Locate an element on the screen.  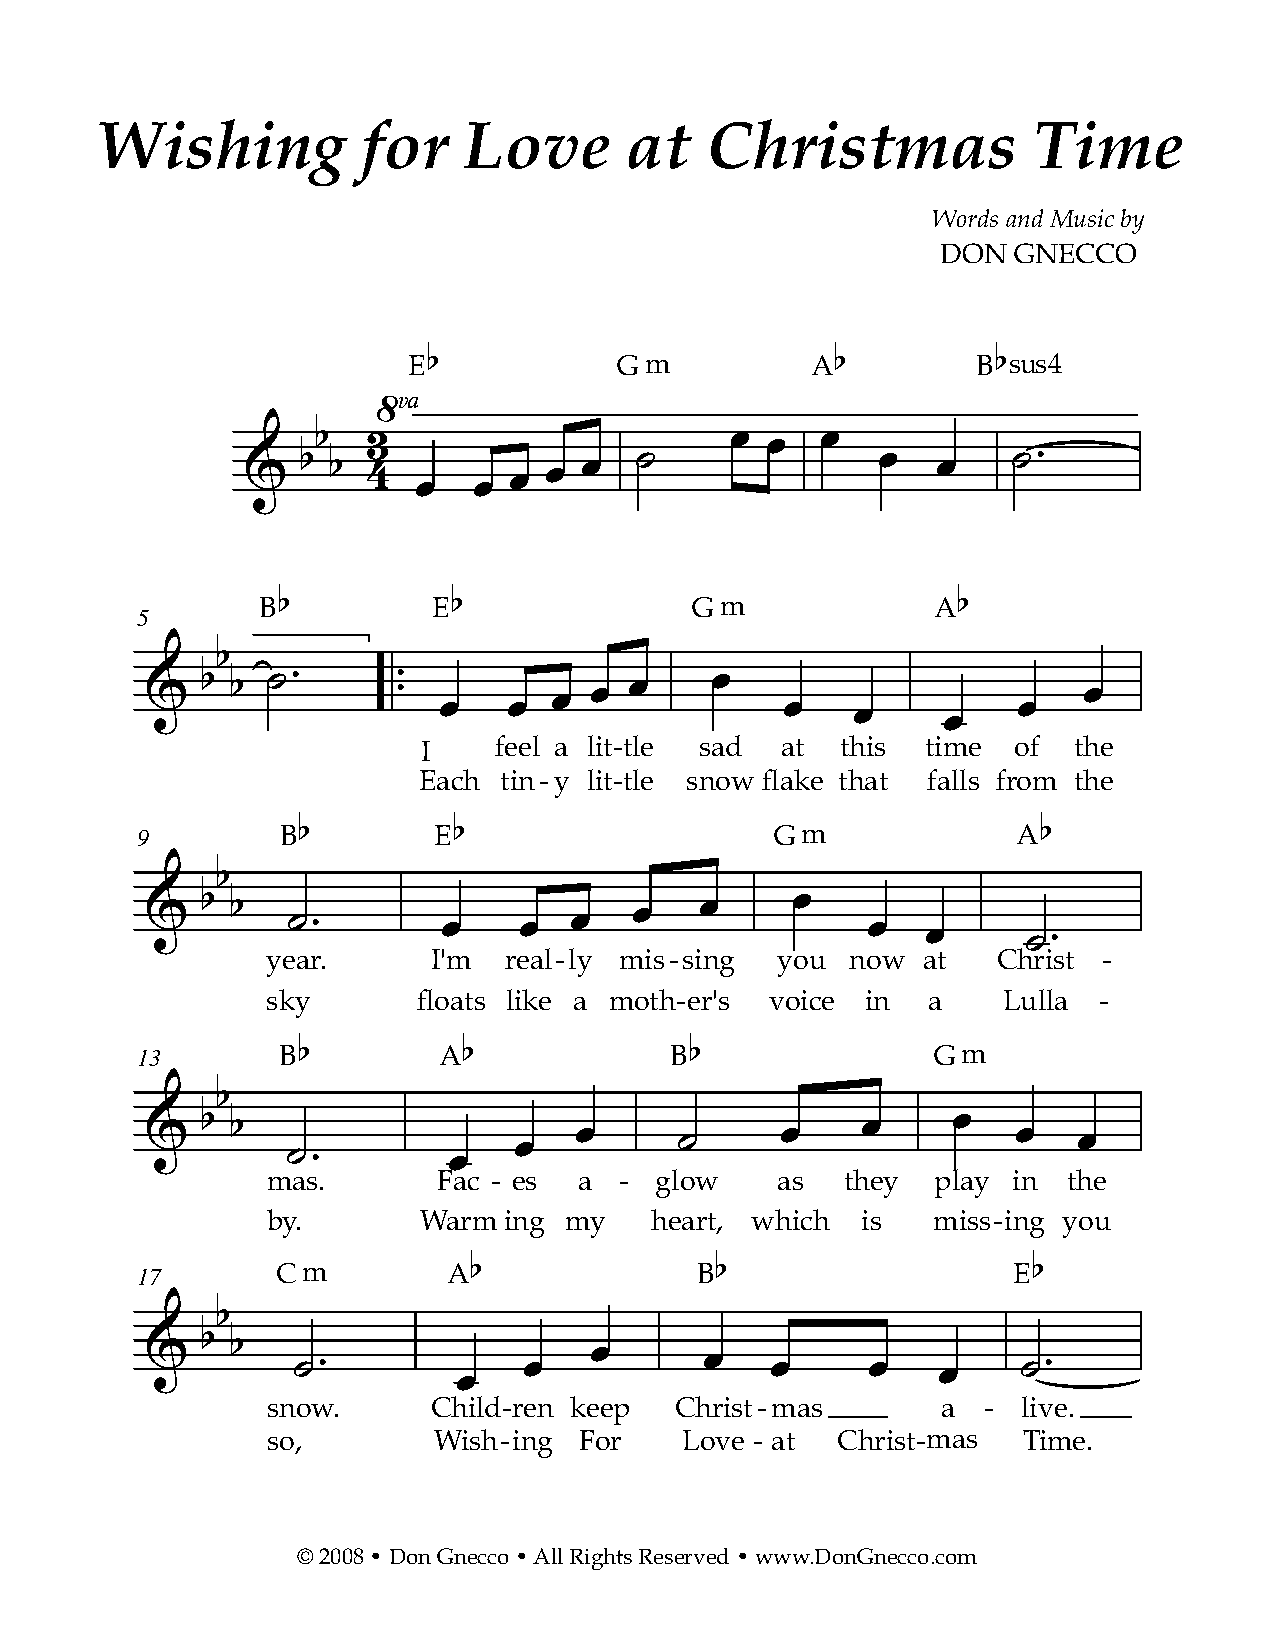
Music is located at coordinates (1082, 218).
